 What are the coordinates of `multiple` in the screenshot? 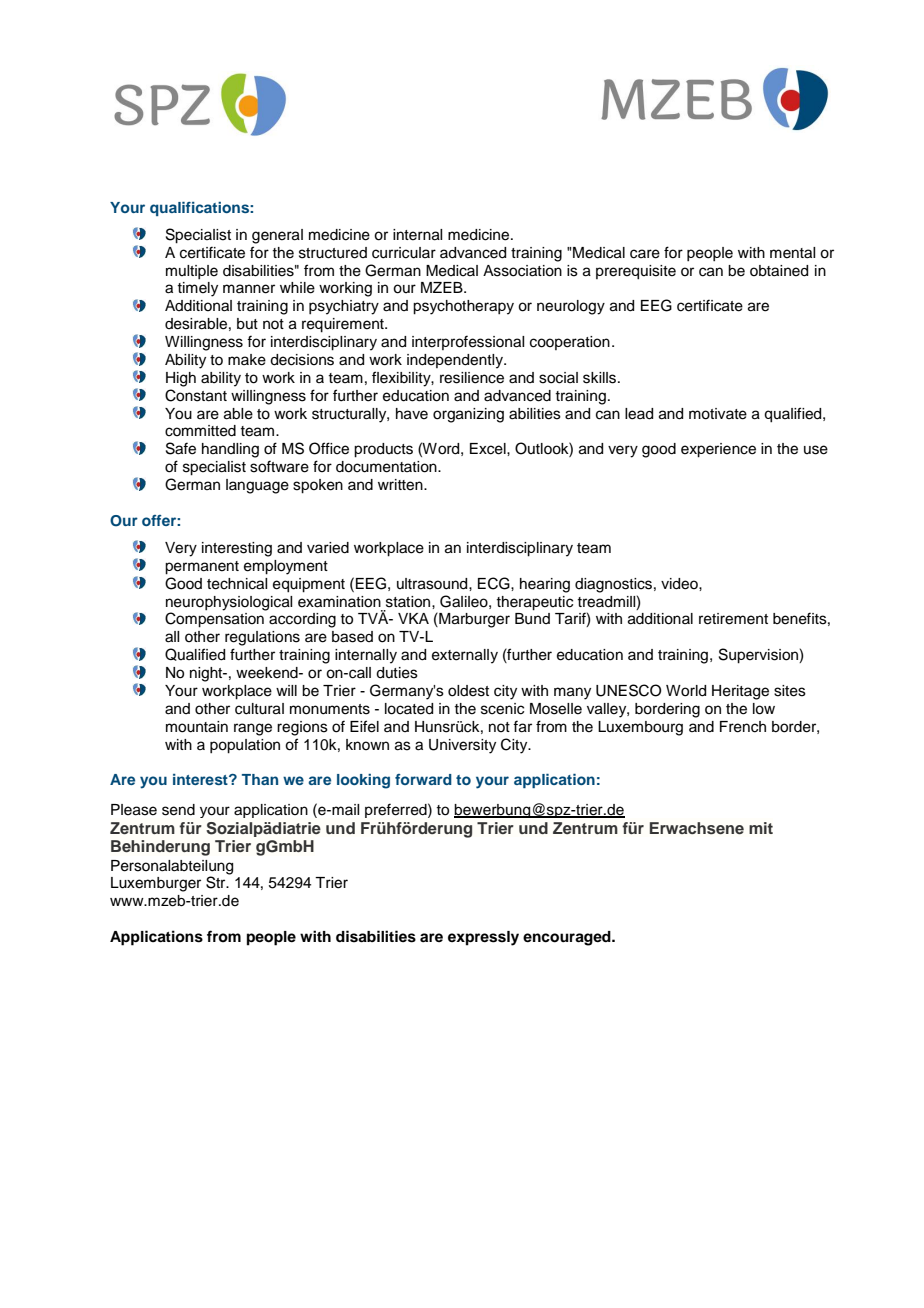 It's located at (192, 272).
